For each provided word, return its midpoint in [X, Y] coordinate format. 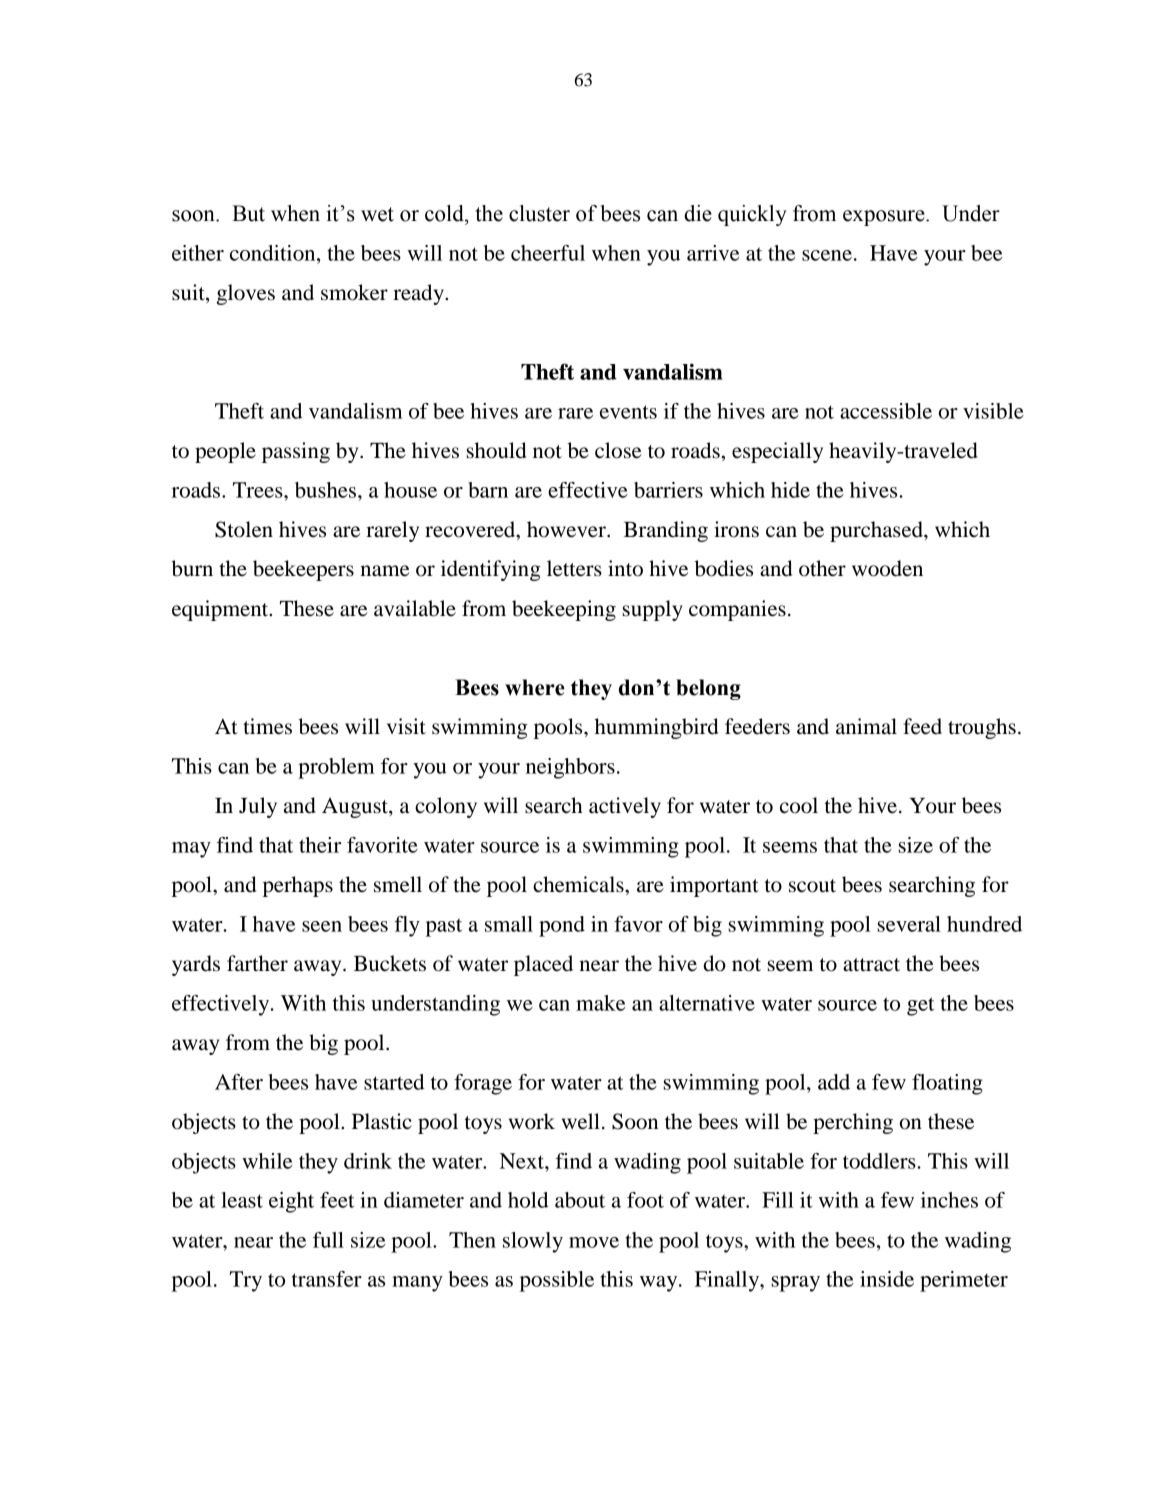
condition [274, 253]
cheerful [548, 253]
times [267, 726]
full [328, 1240]
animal [866, 726]
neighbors [570, 768]
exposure [885, 218]
